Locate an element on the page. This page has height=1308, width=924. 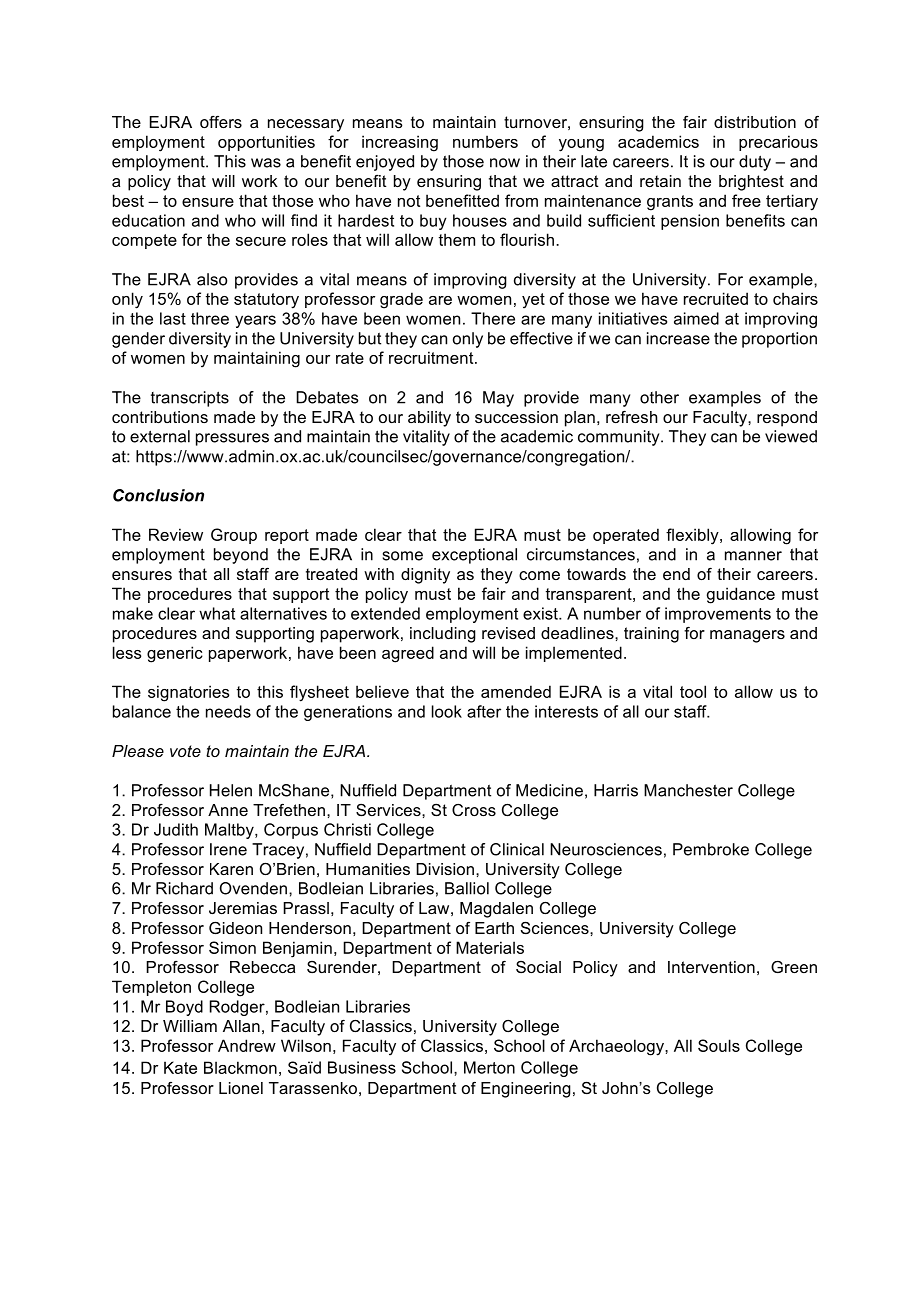
tool is located at coordinates (693, 691).
